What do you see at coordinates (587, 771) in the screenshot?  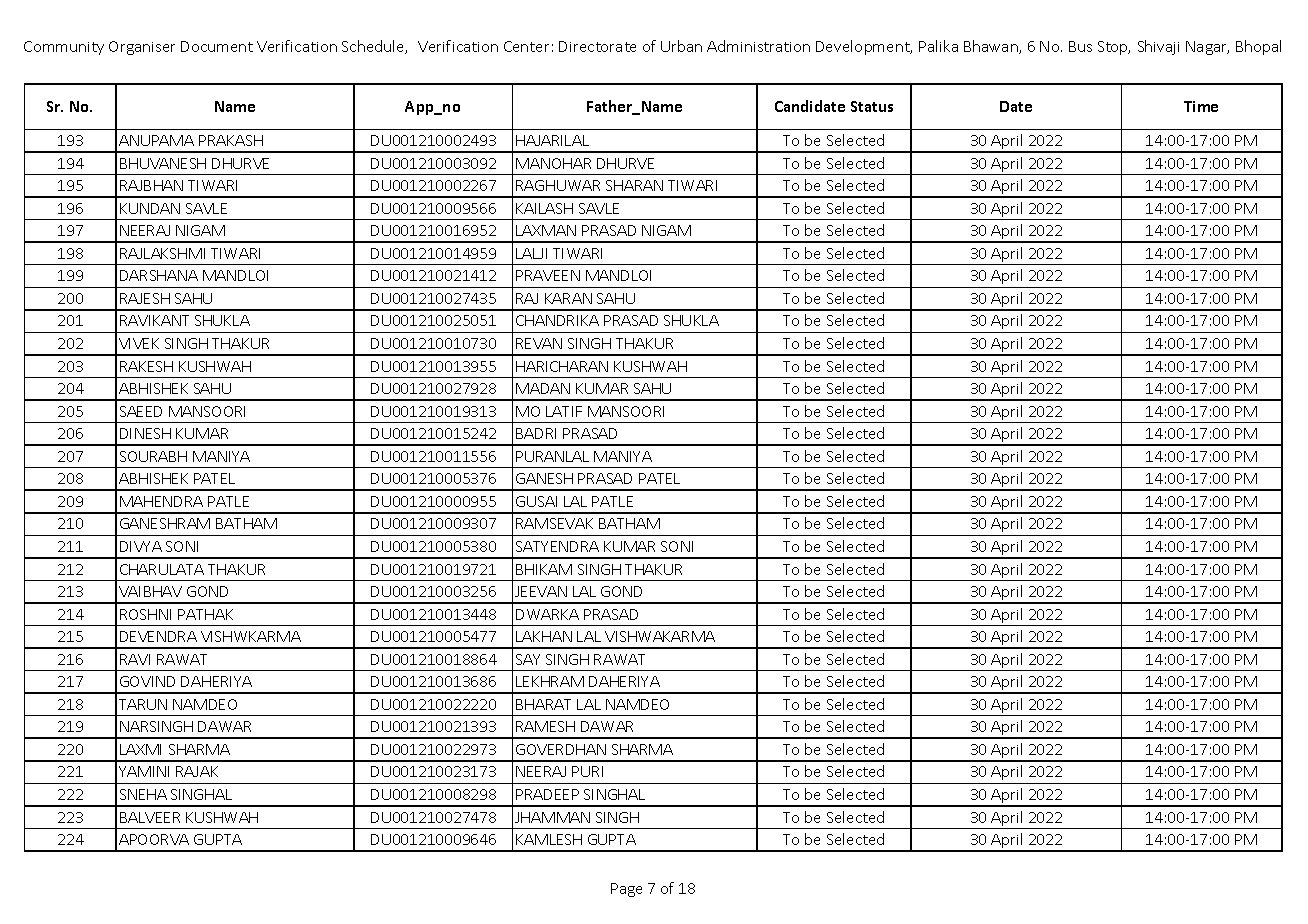 I see `PURI` at bounding box center [587, 771].
